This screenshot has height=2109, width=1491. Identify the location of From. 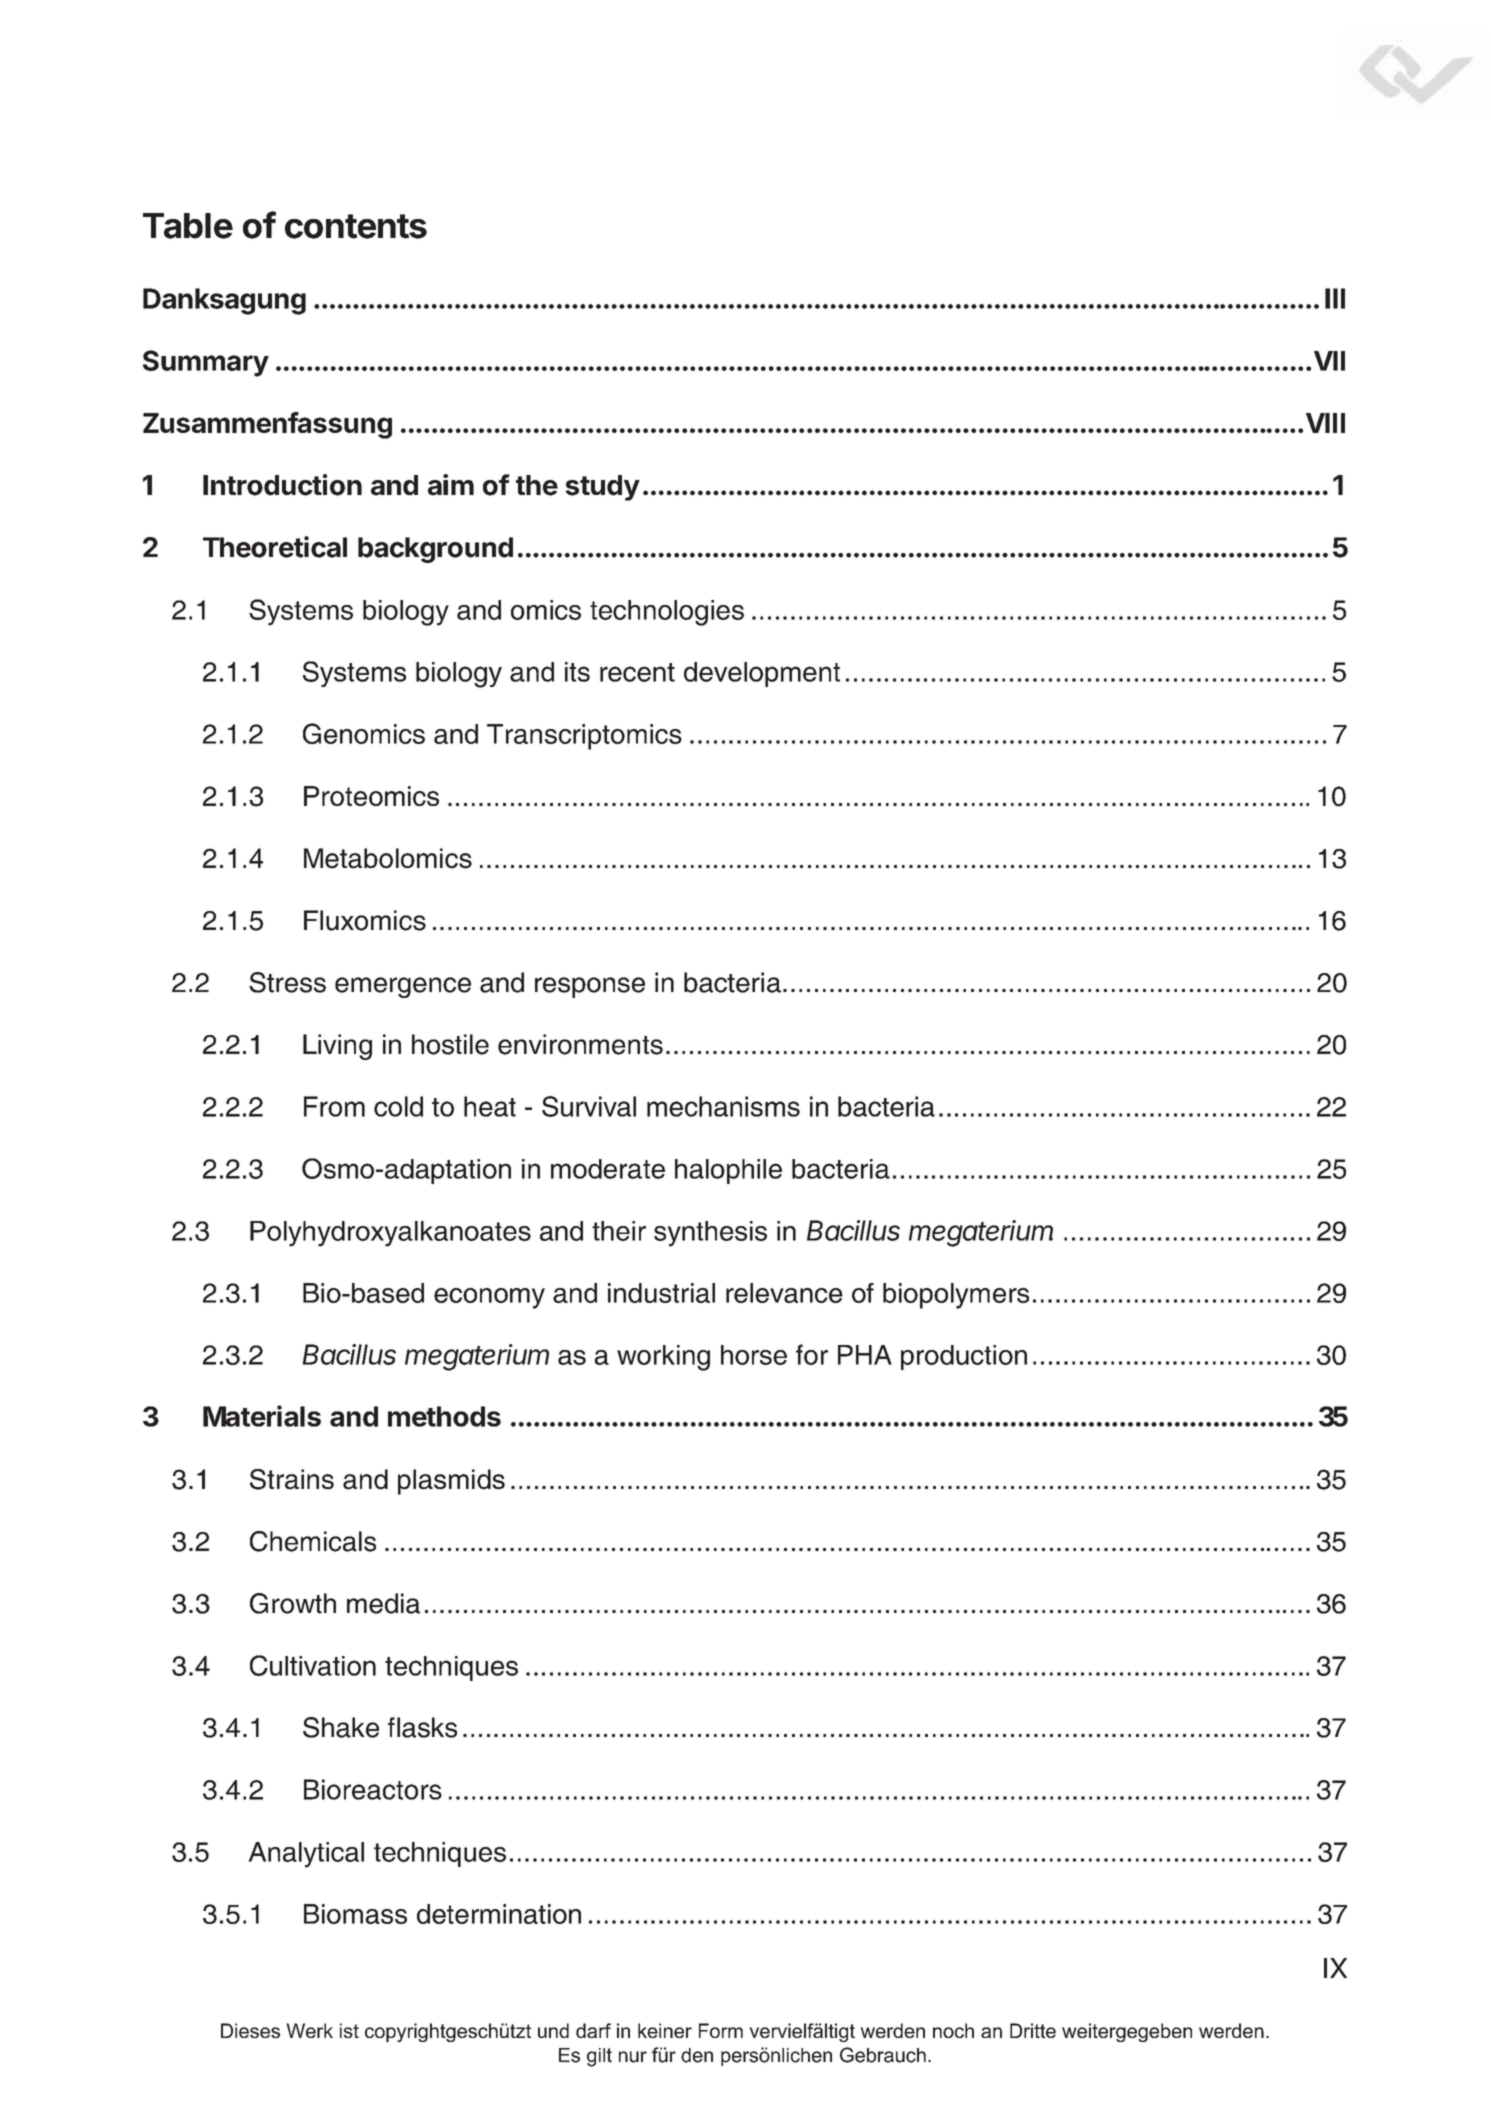
(334, 1106).
